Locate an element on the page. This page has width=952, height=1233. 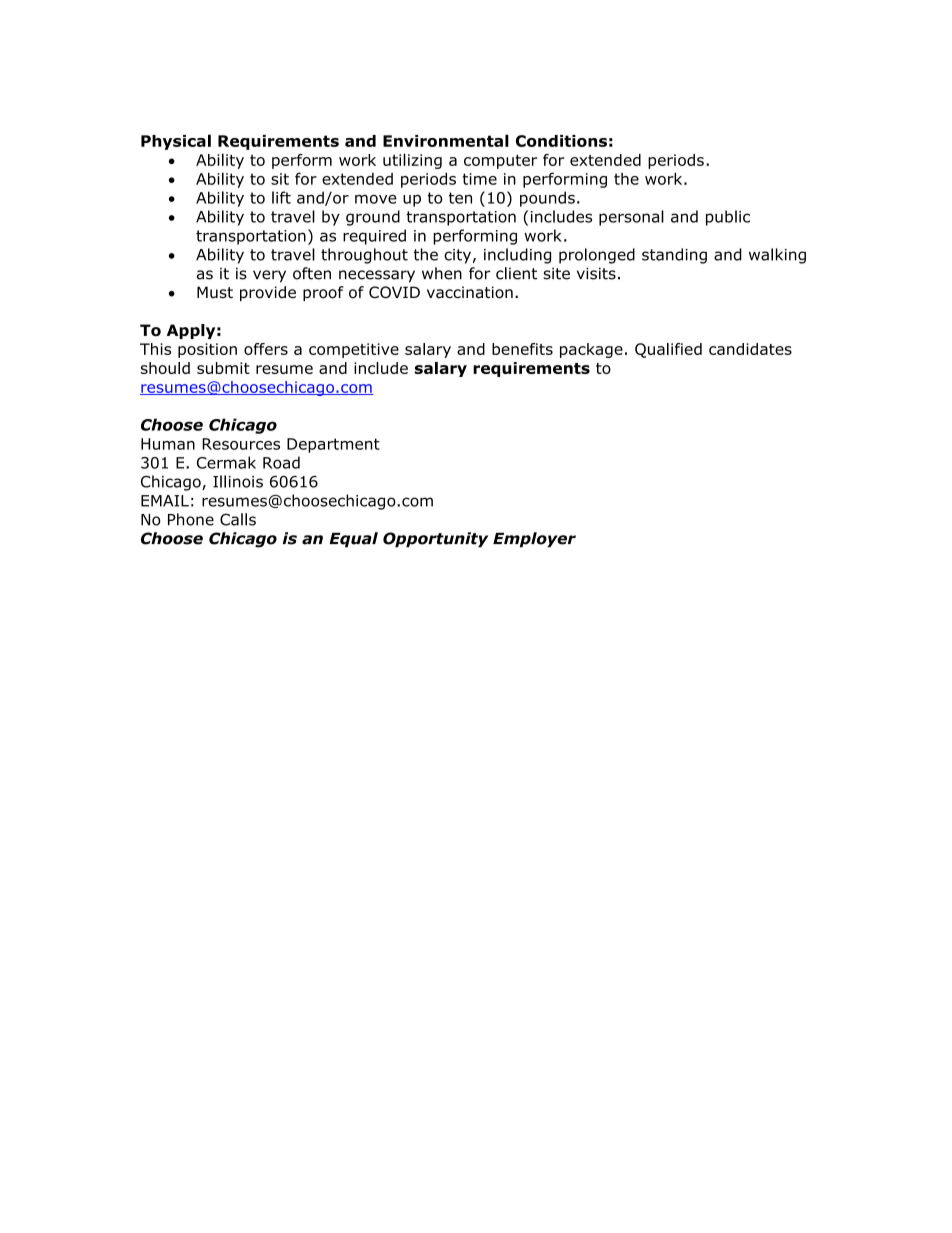
benefits is located at coordinates (522, 349).
